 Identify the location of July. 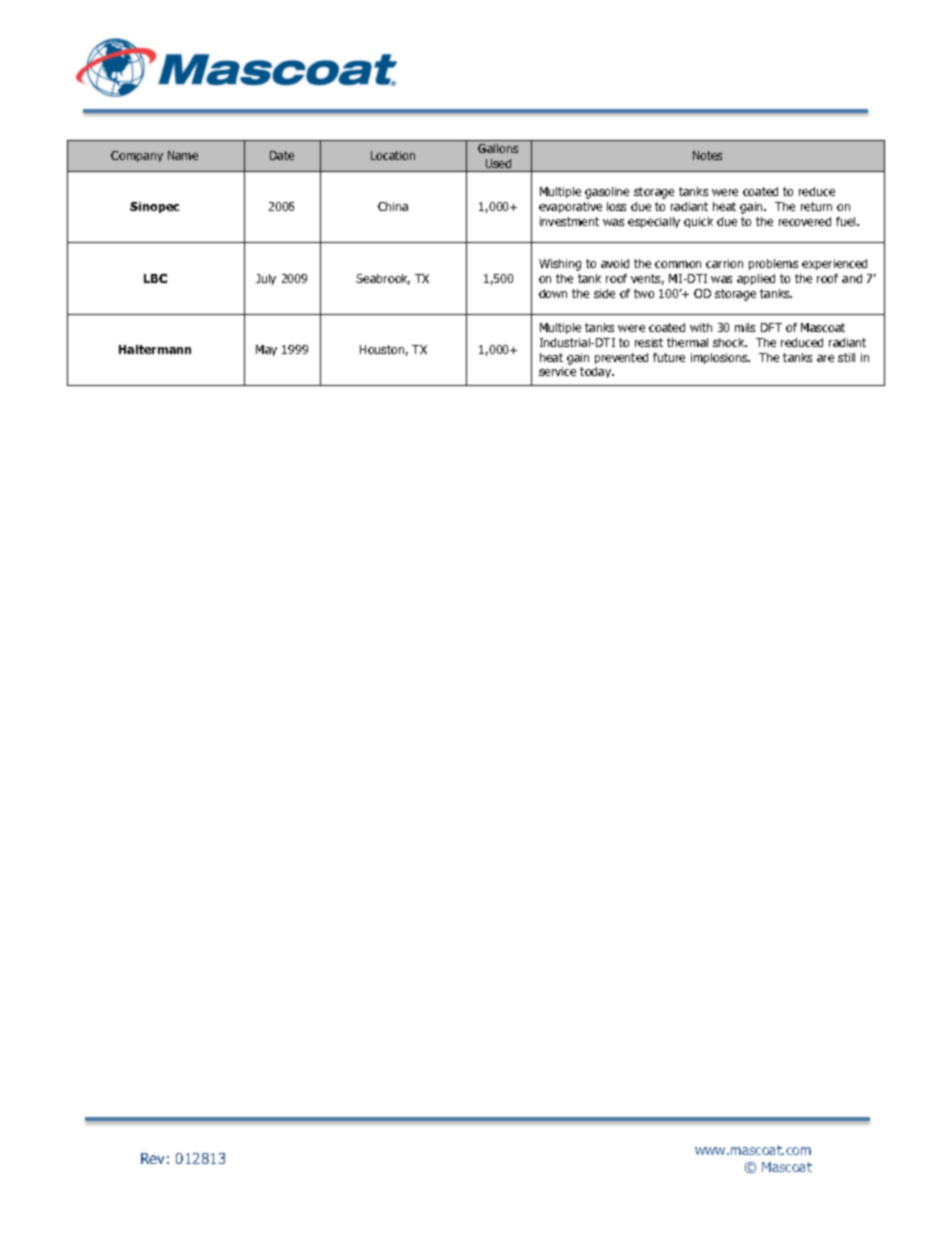
(266, 279).
